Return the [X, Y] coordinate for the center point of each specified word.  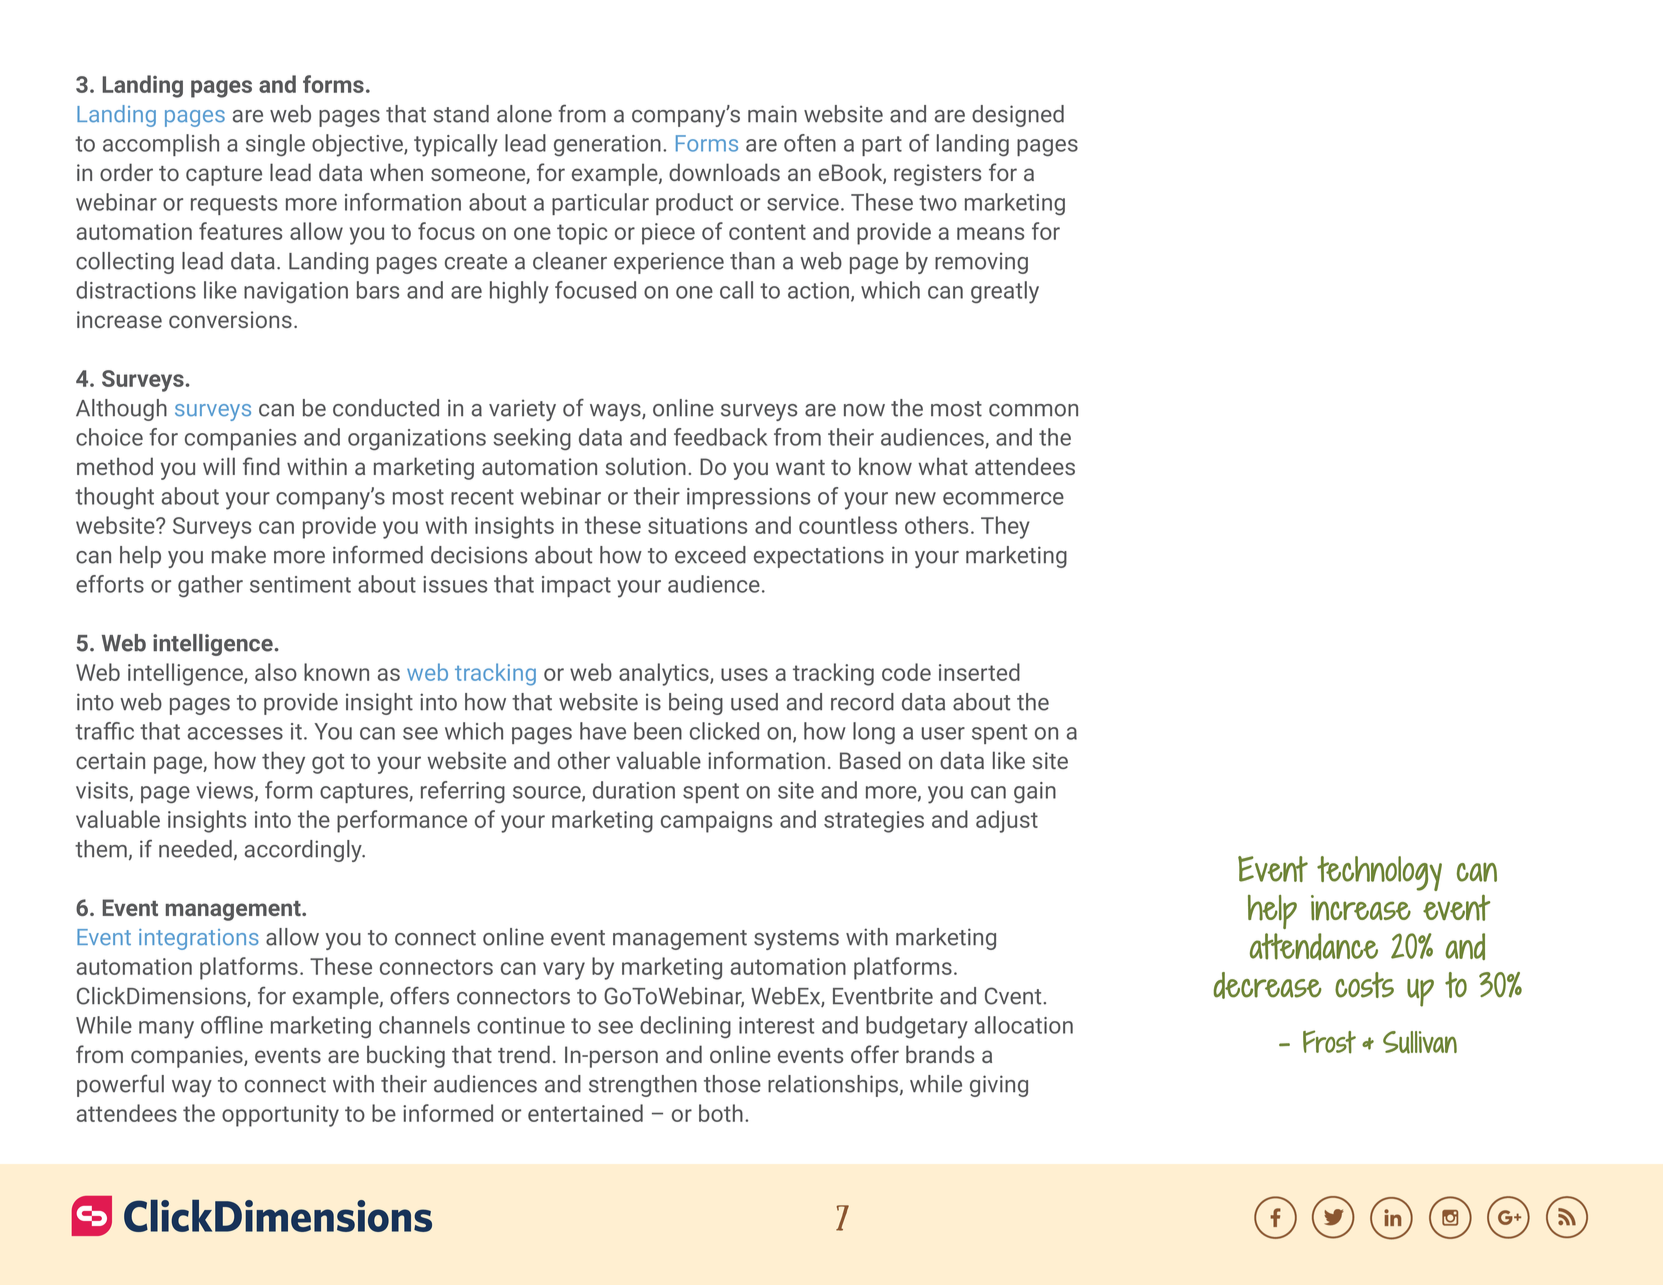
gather [210, 586]
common [1033, 410]
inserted [979, 672]
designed [1018, 116]
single [275, 145]
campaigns [716, 822]
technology [1379, 873]
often [810, 143]
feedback [720, 437]
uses [744, 674]
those [732, 1084]
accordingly [304, 851]
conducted [386, 408]
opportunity [280, 1116]
